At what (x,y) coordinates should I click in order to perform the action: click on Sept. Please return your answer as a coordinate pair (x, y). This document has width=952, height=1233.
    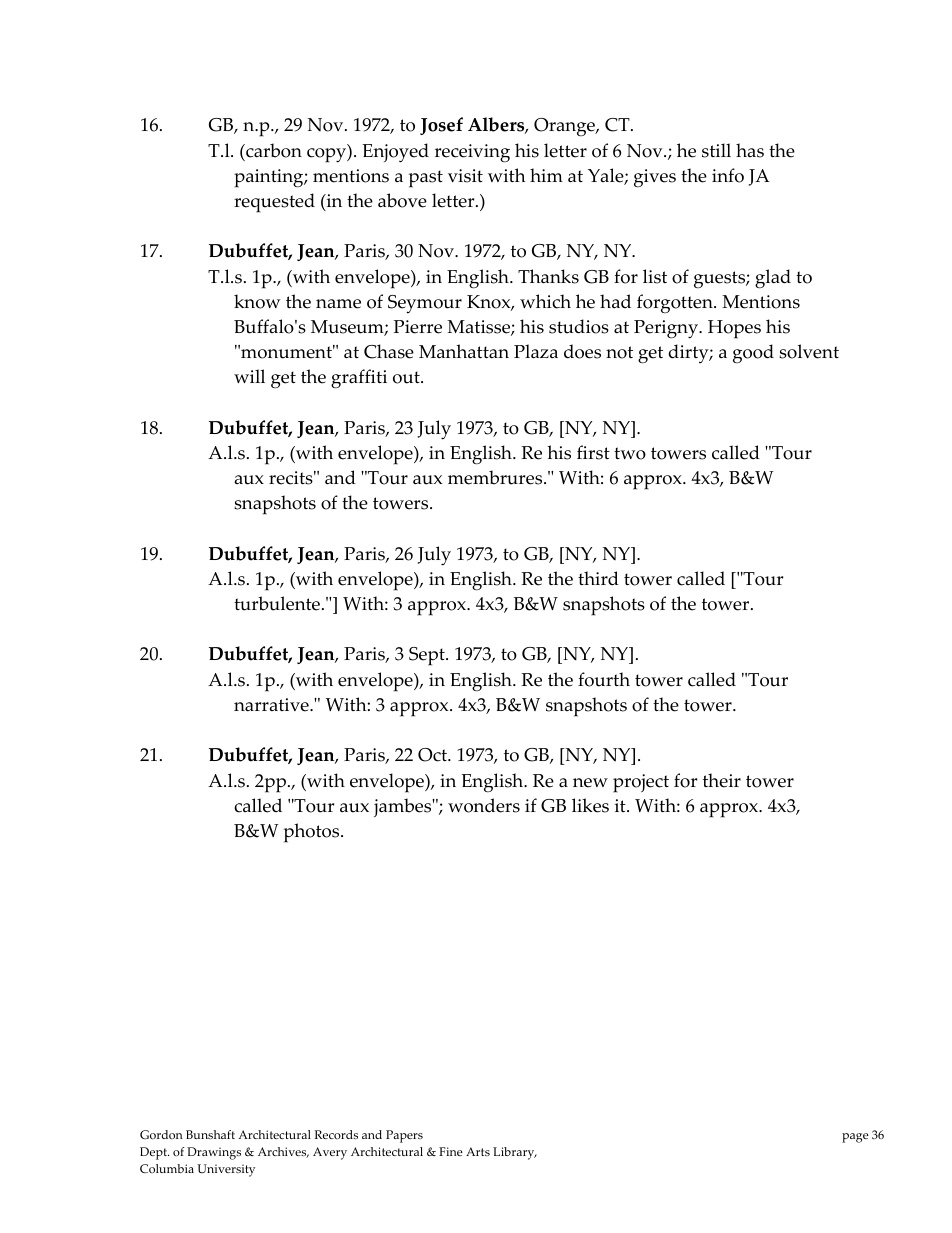
    Looking at the image, I should click on (428, 656).
